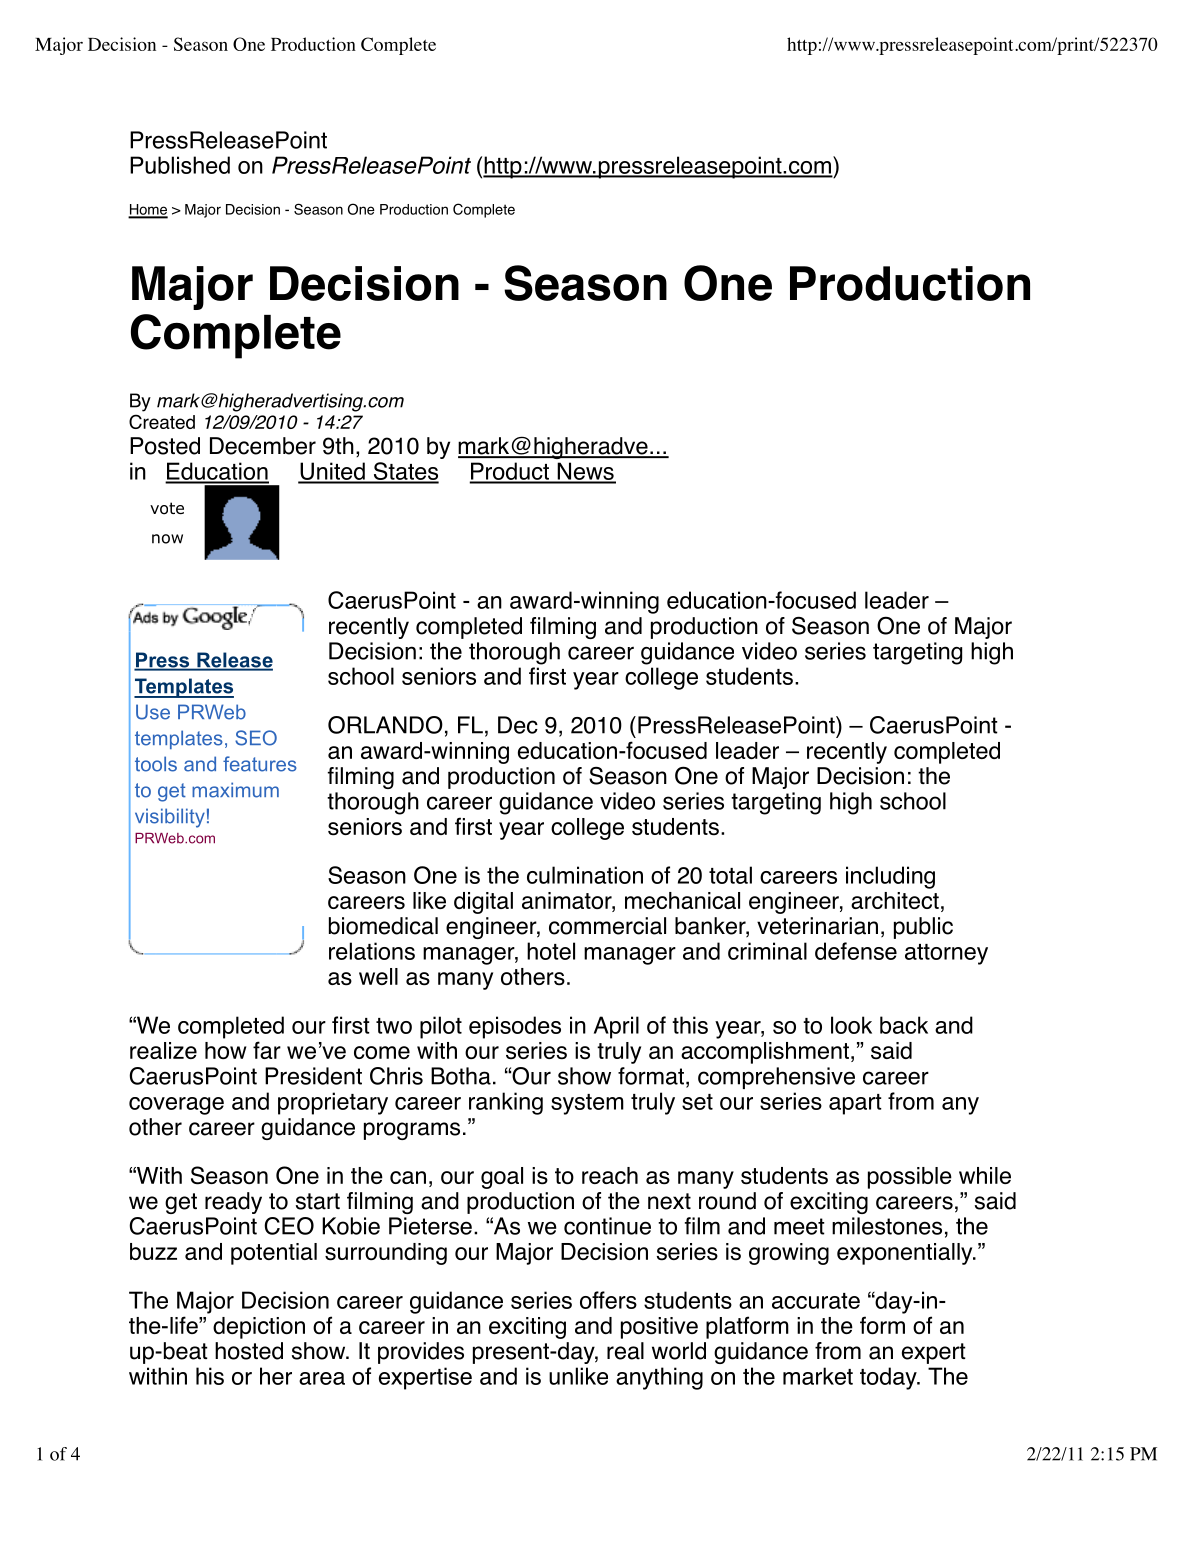 The height and width of the screenshot is (1544, 1193). Describe the element at coordinates (587, 1104) in the screenshot. I see `system` at that location.
